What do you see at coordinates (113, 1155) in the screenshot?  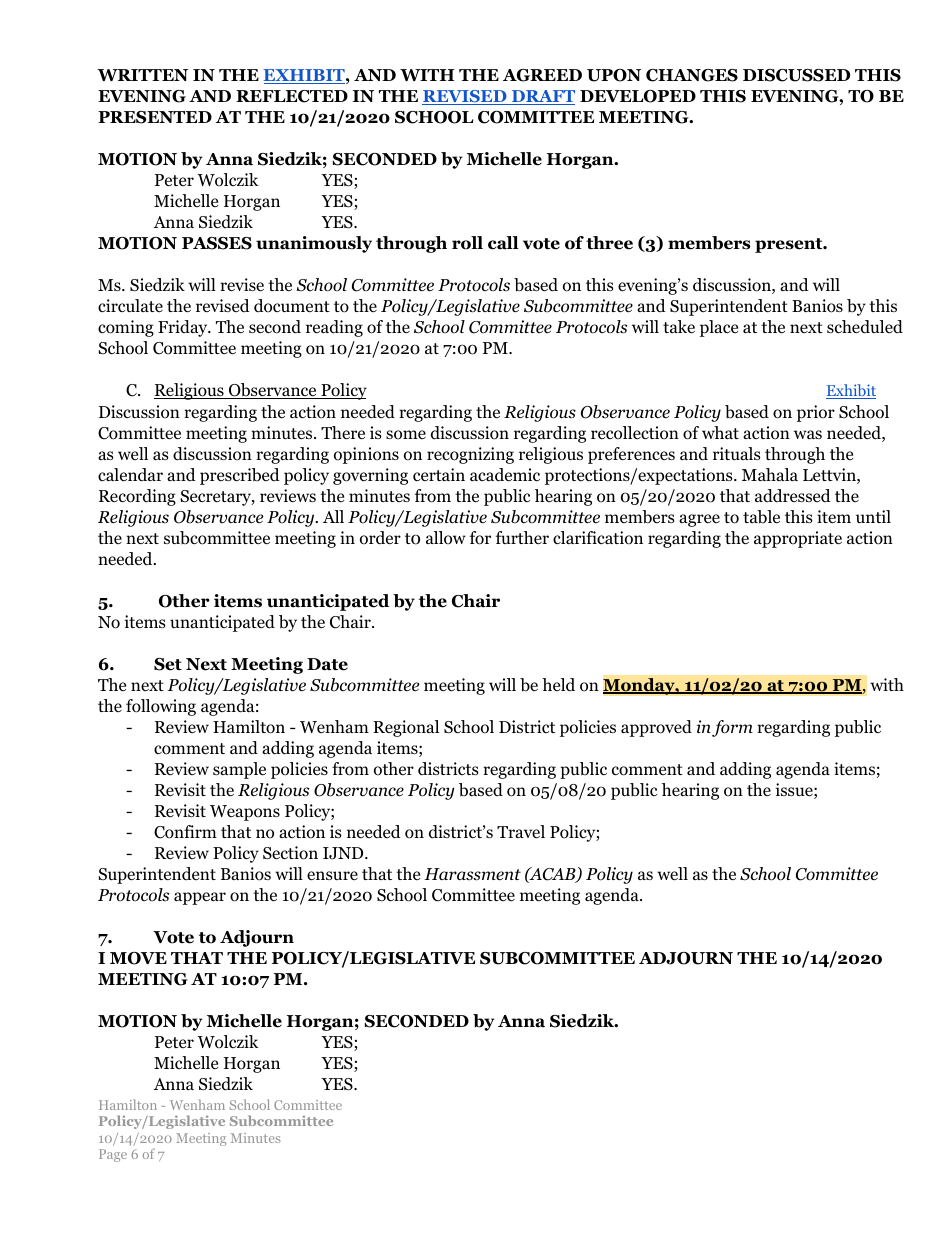 I see `Page` at bounding box center [113, 1155].
